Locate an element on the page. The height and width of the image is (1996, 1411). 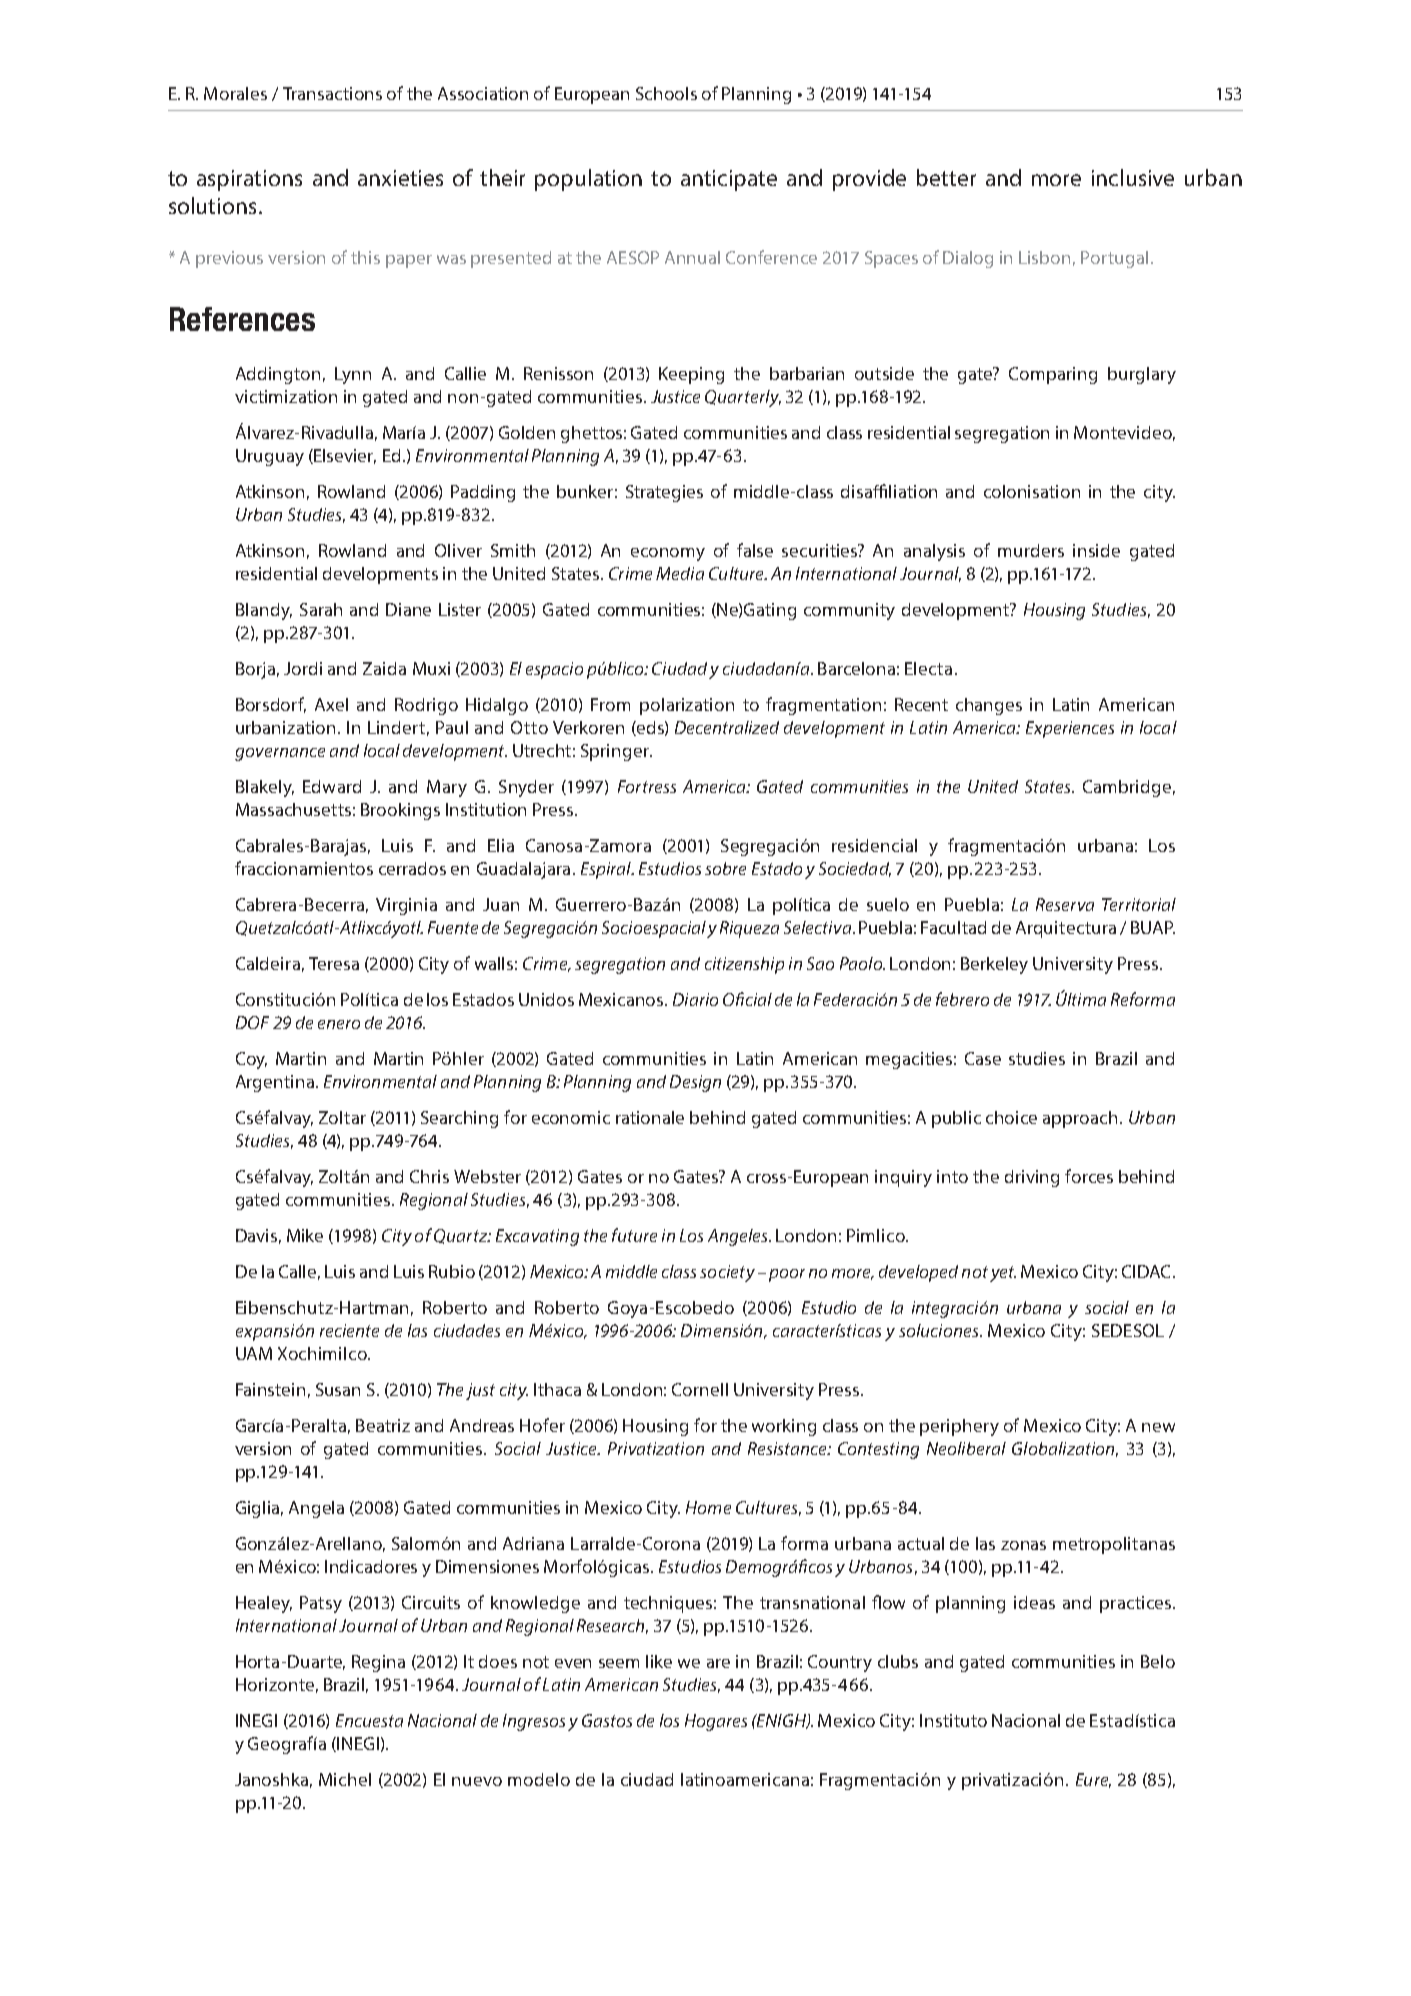
future is located at coordinates (634, 1235).
